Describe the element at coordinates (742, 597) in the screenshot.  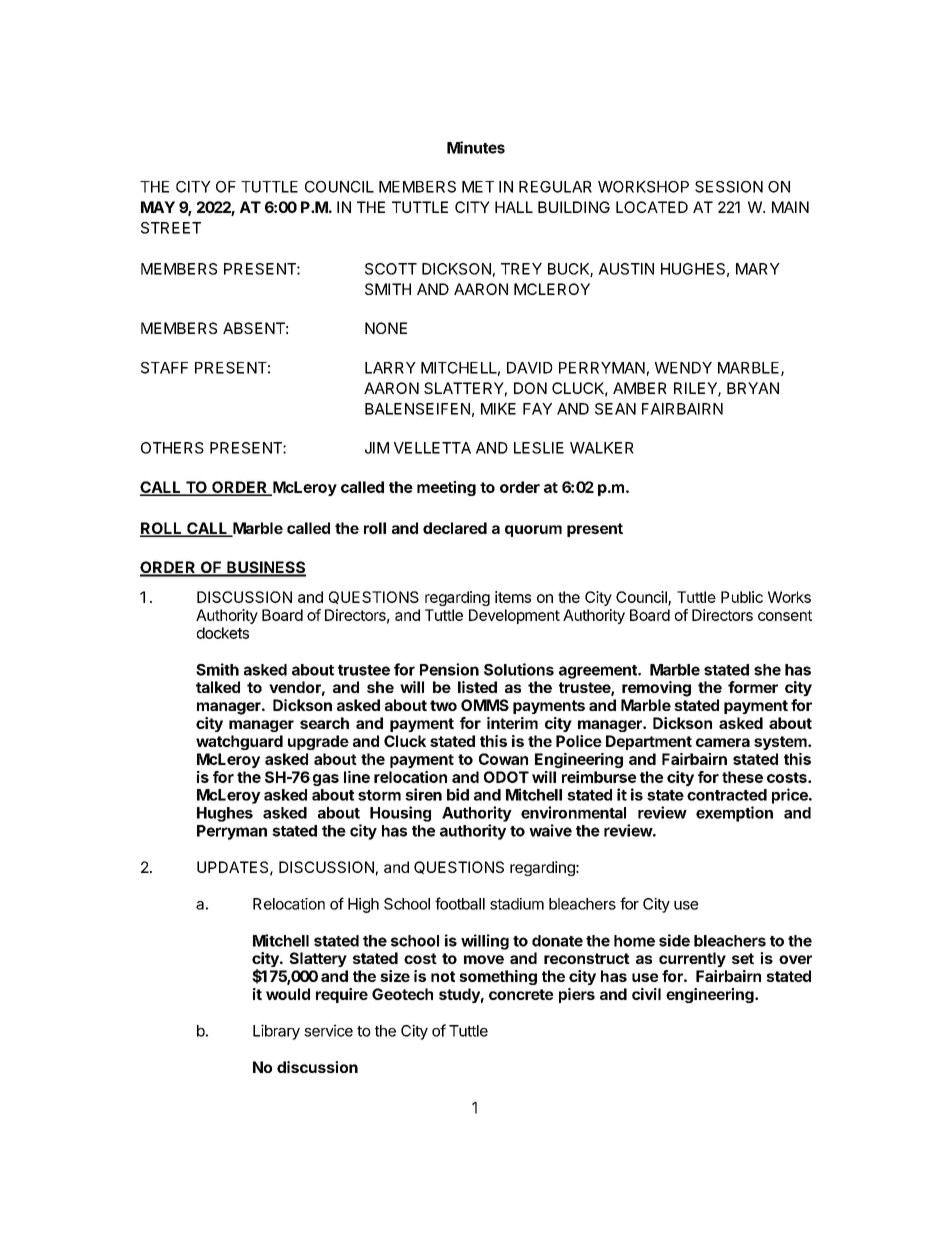
I see `Public` at that location.
